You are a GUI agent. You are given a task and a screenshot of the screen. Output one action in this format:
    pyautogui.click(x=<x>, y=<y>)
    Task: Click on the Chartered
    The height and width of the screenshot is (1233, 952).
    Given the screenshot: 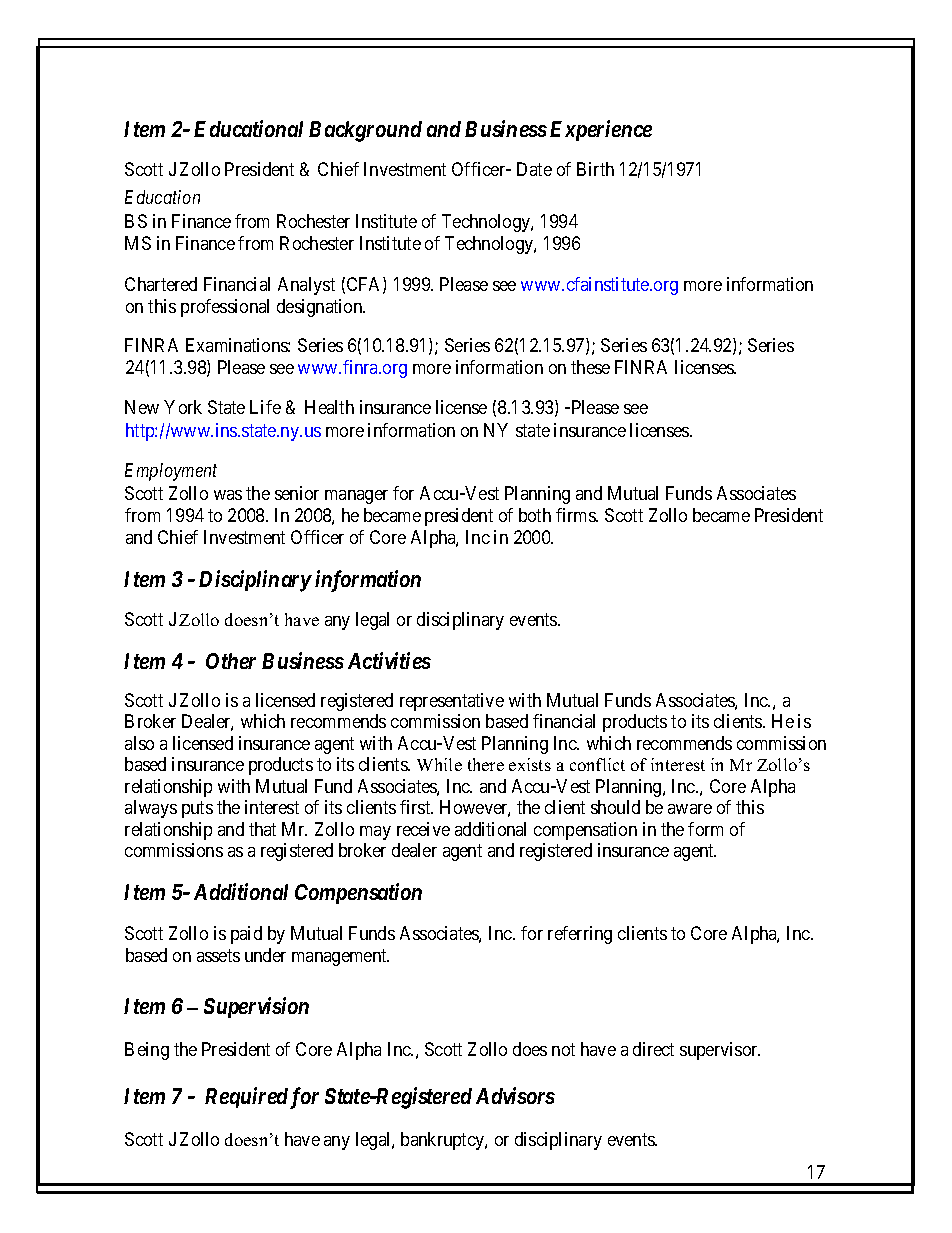 What is the action you would take?
    pyautogui.click(x=161, y=284)
